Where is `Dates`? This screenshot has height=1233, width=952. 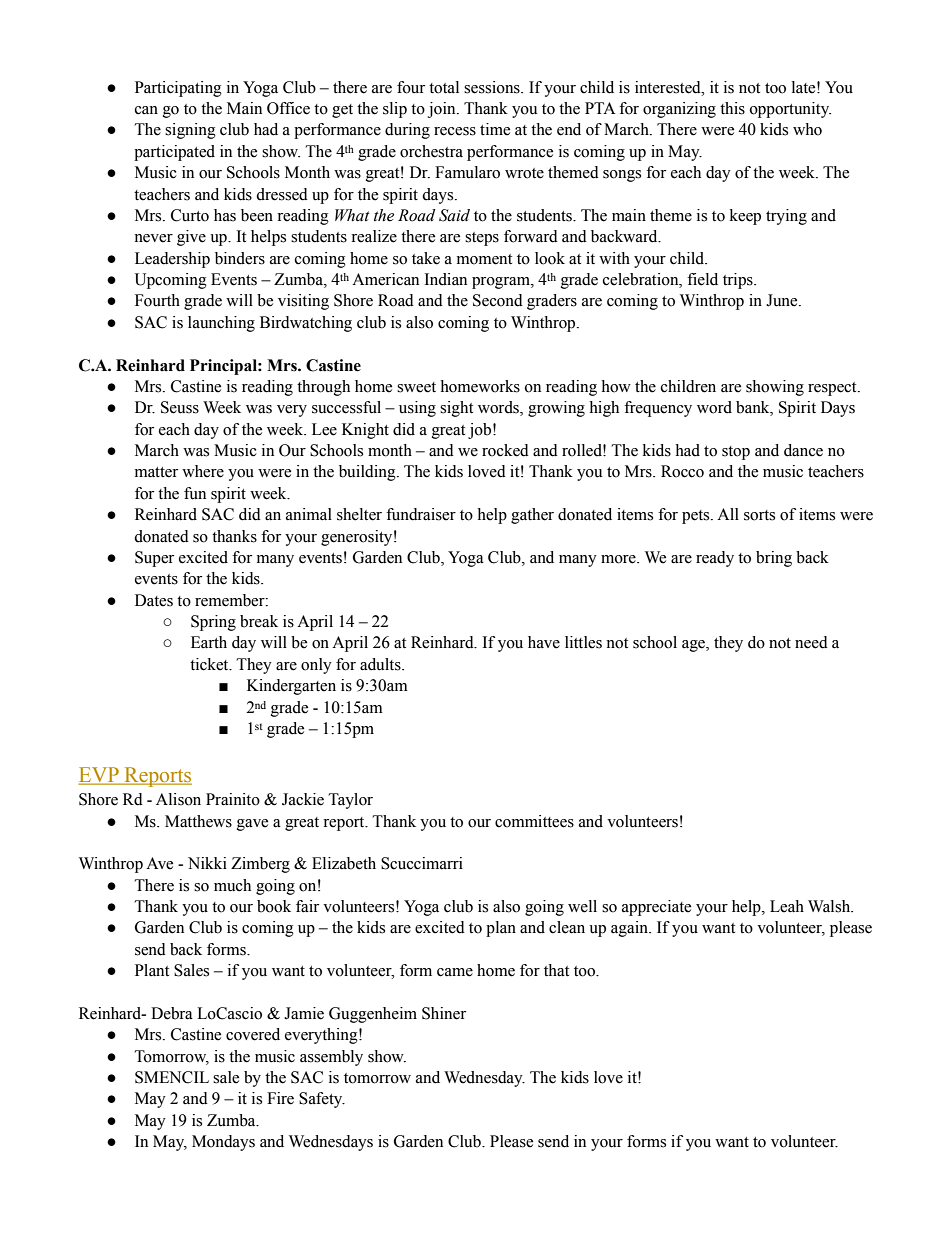
Dates is located at coordinates (154, 600).
